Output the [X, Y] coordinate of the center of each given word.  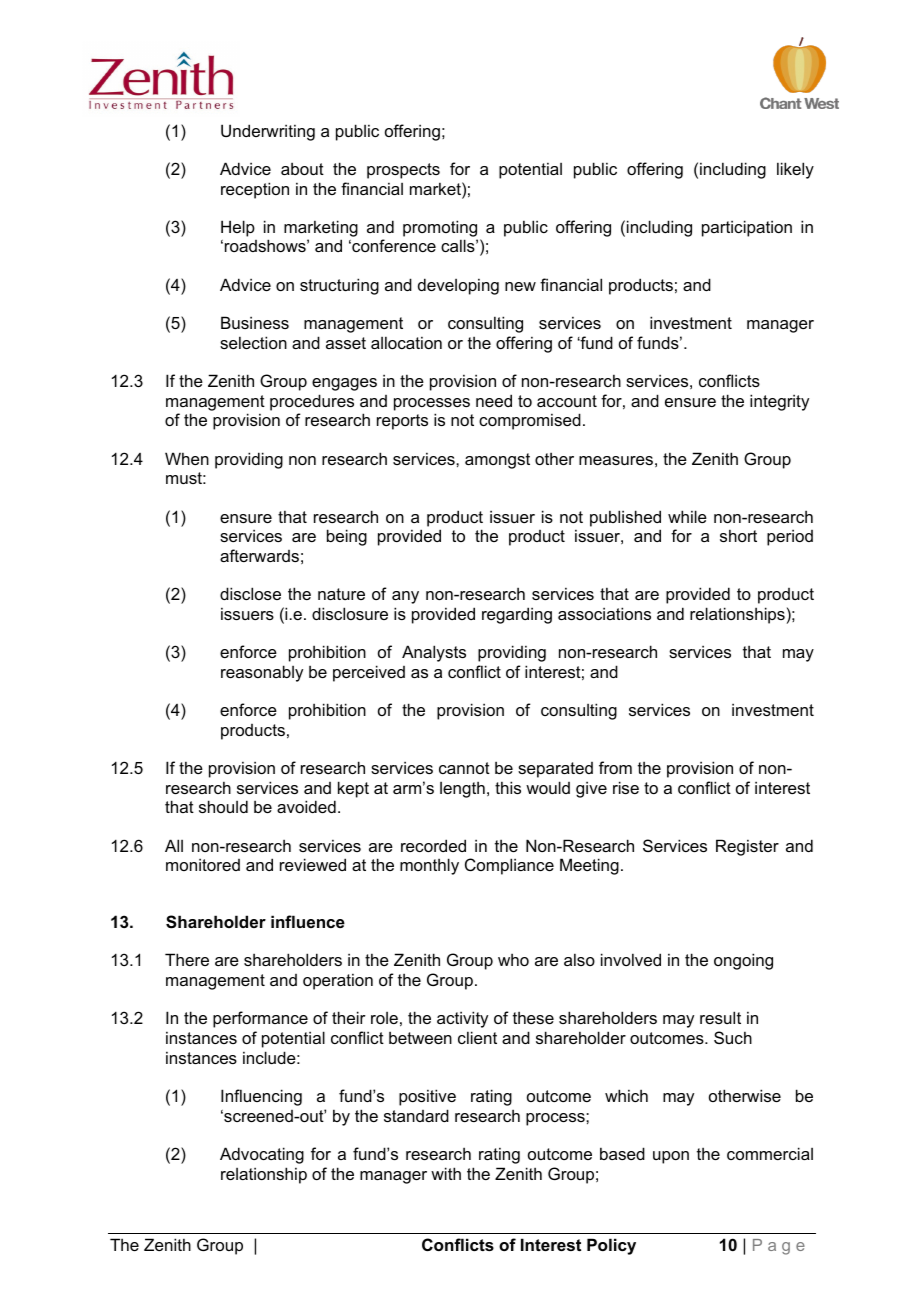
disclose [250, 593]
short [738, 535]
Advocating [262, 1155]
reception [255, 190]
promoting [440, 228]
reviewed [313, 864]
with [446, 1173]
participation [747, 228]
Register [747, 847]
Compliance [509, 866]
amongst [497, 461]
